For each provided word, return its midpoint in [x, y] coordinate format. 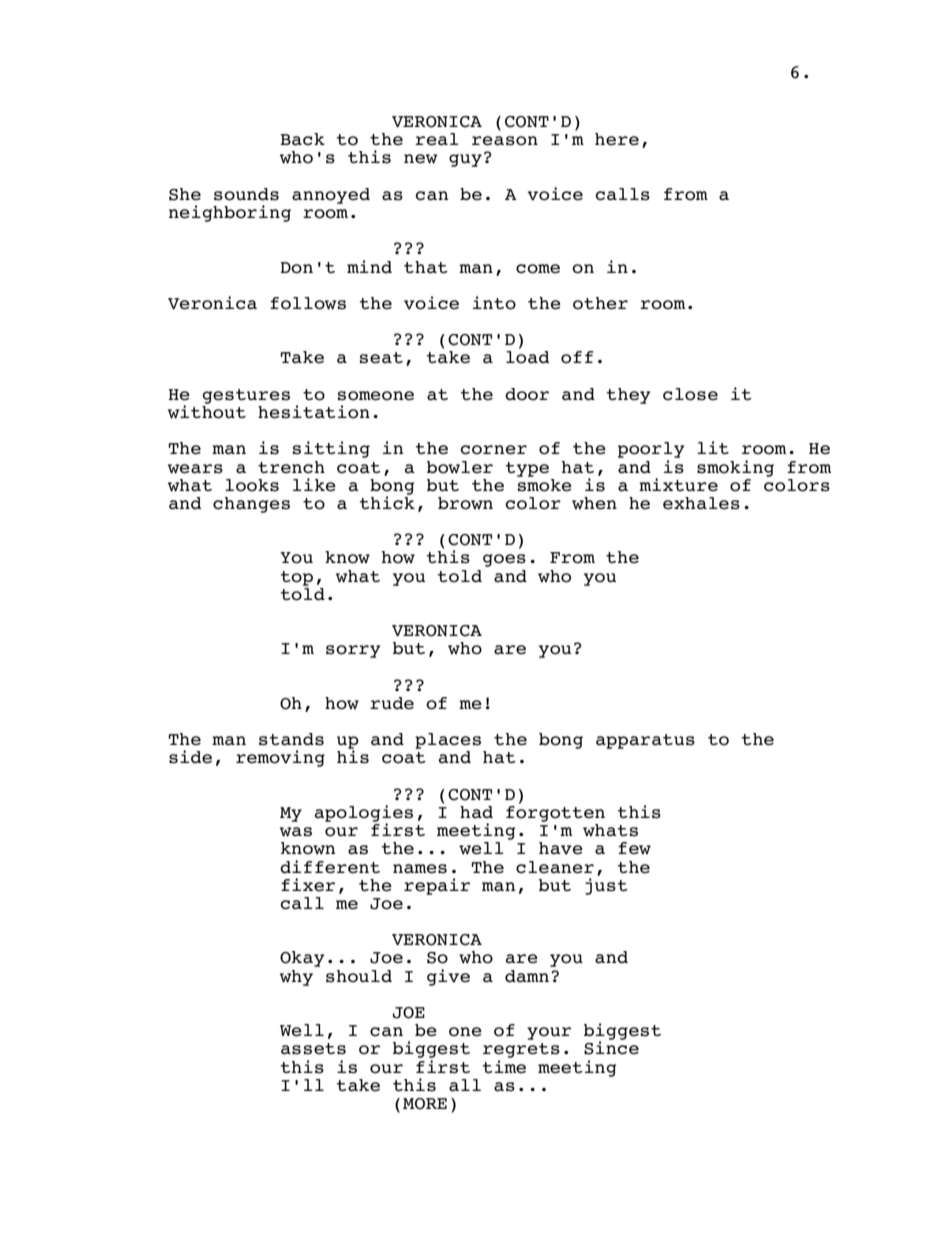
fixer [308, 885]
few [634, 848]
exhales [701, 503]
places [448, 741]
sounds [246, 194]
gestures [246, 396]
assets [313, 1049]
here [617, 139]
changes [251, 505]
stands [291, 739]
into [494, 303]
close [690, 394]
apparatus [645, 741]
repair [437, 886]
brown [465, 503]
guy [465, 160]
